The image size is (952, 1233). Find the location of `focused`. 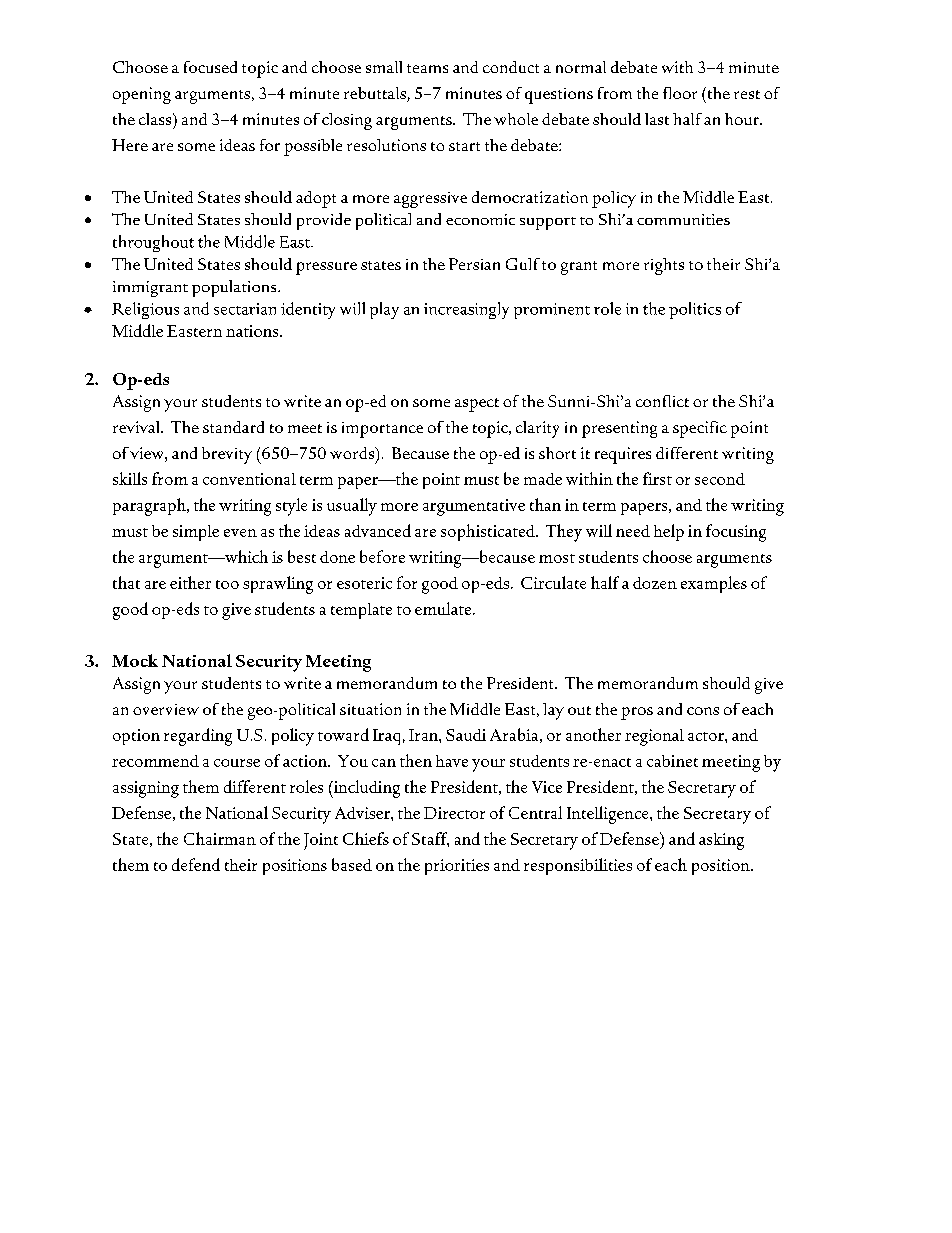

focused is located at coordinates (210, 67).
